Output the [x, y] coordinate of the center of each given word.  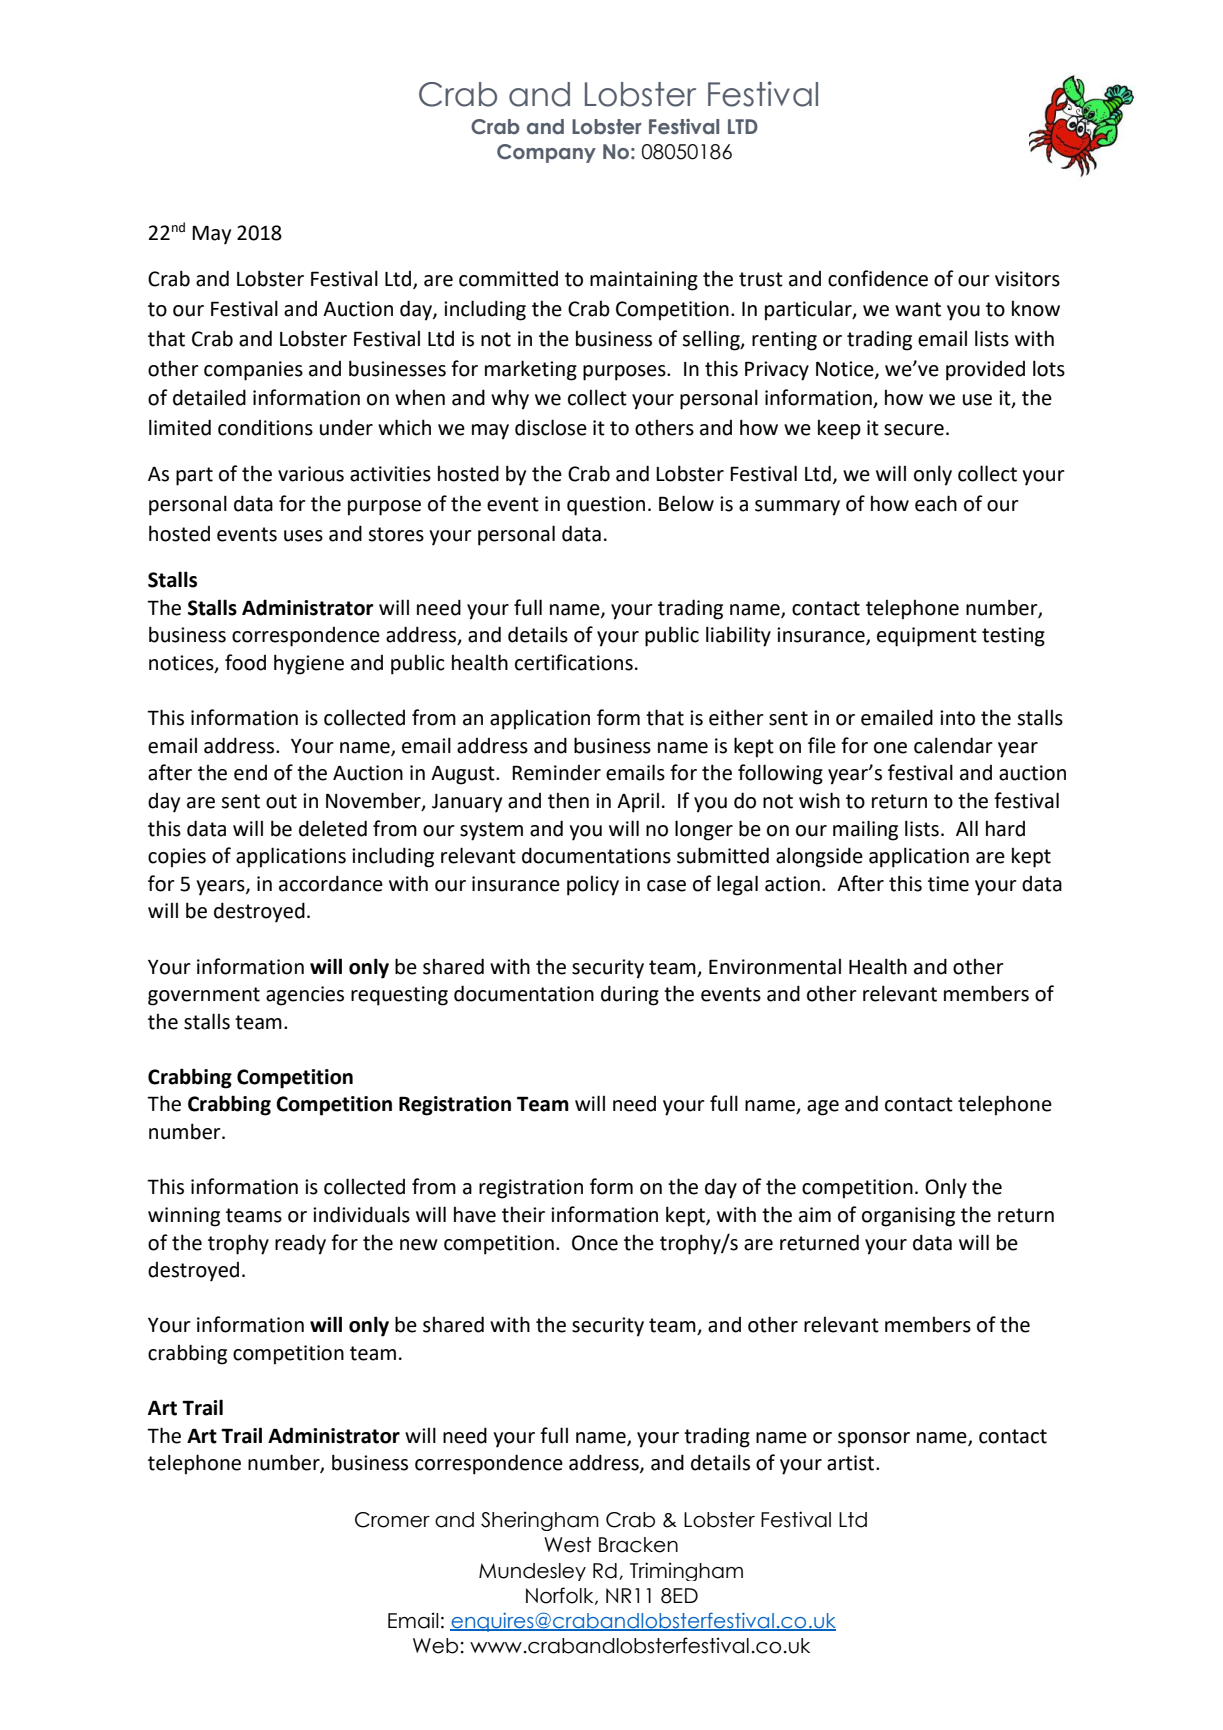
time [948, 884]
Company [546, 153]
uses [303, 536]
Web [435, 1646]
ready [300, 1244]
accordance [331, 883]
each [936, 503]
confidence [878, 278]
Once [595, 1243]
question [606, 506]
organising [908, 1217]
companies [253, 371]
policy [593, 885]
